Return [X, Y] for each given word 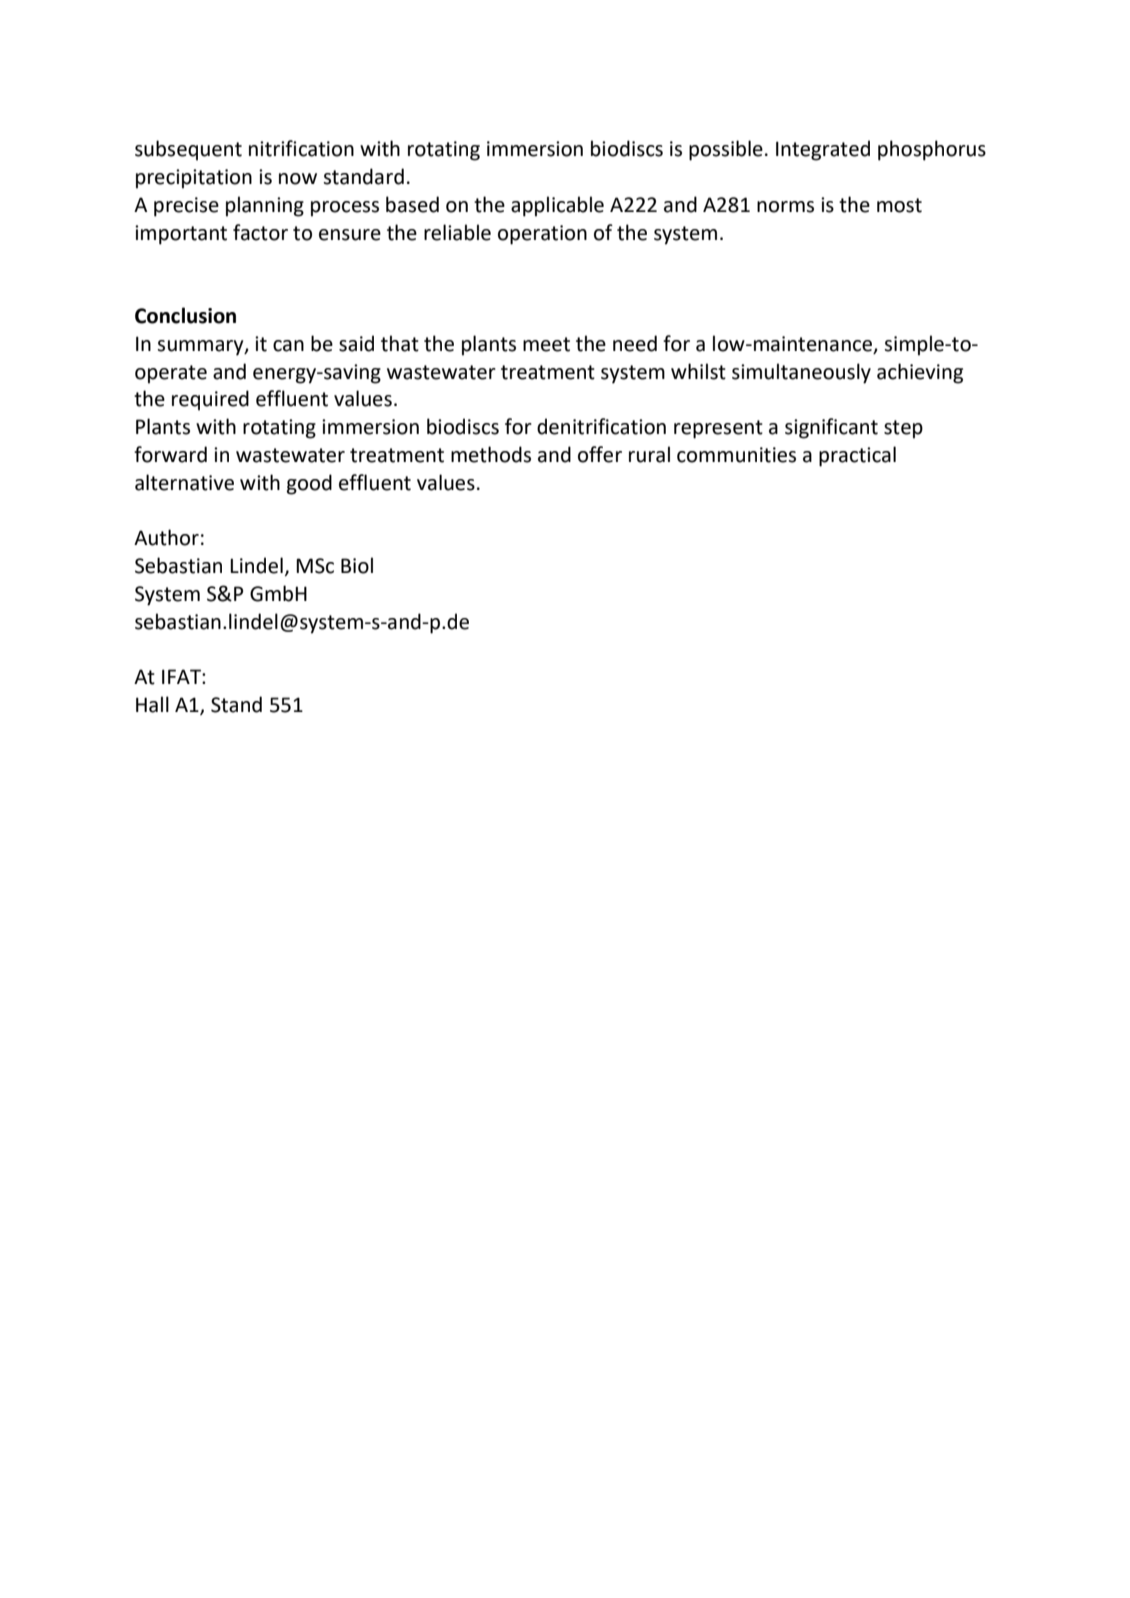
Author [166, 537]
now [298, 179]
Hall [152, 704]
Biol [357, 565]
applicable [557, 206]
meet [546, 344]
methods [491, 454]
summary [201, 348]
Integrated [823, 150]
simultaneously [801, 373]
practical [857, 456]
